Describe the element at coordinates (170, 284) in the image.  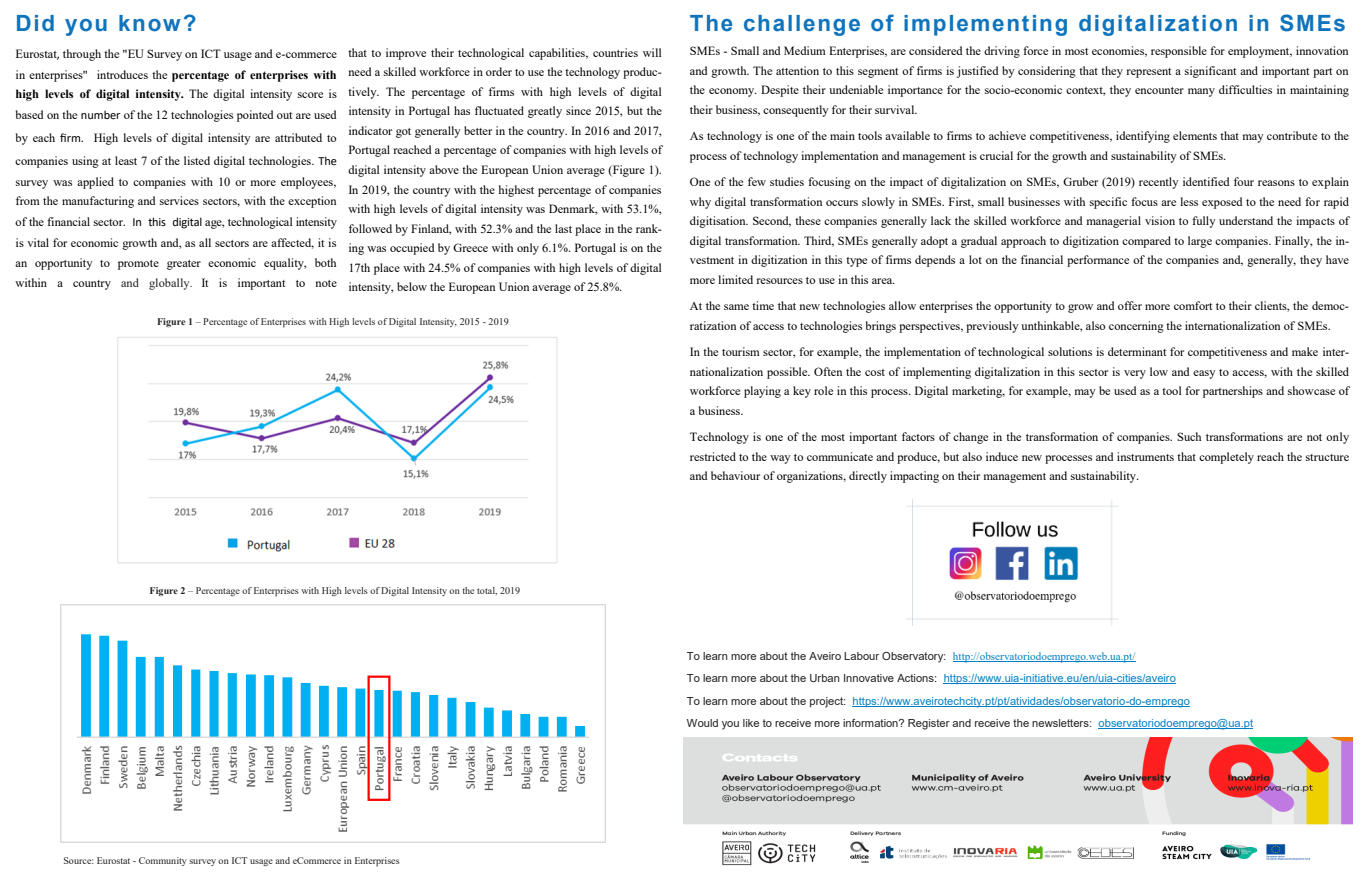
I see `globally` at that location.
